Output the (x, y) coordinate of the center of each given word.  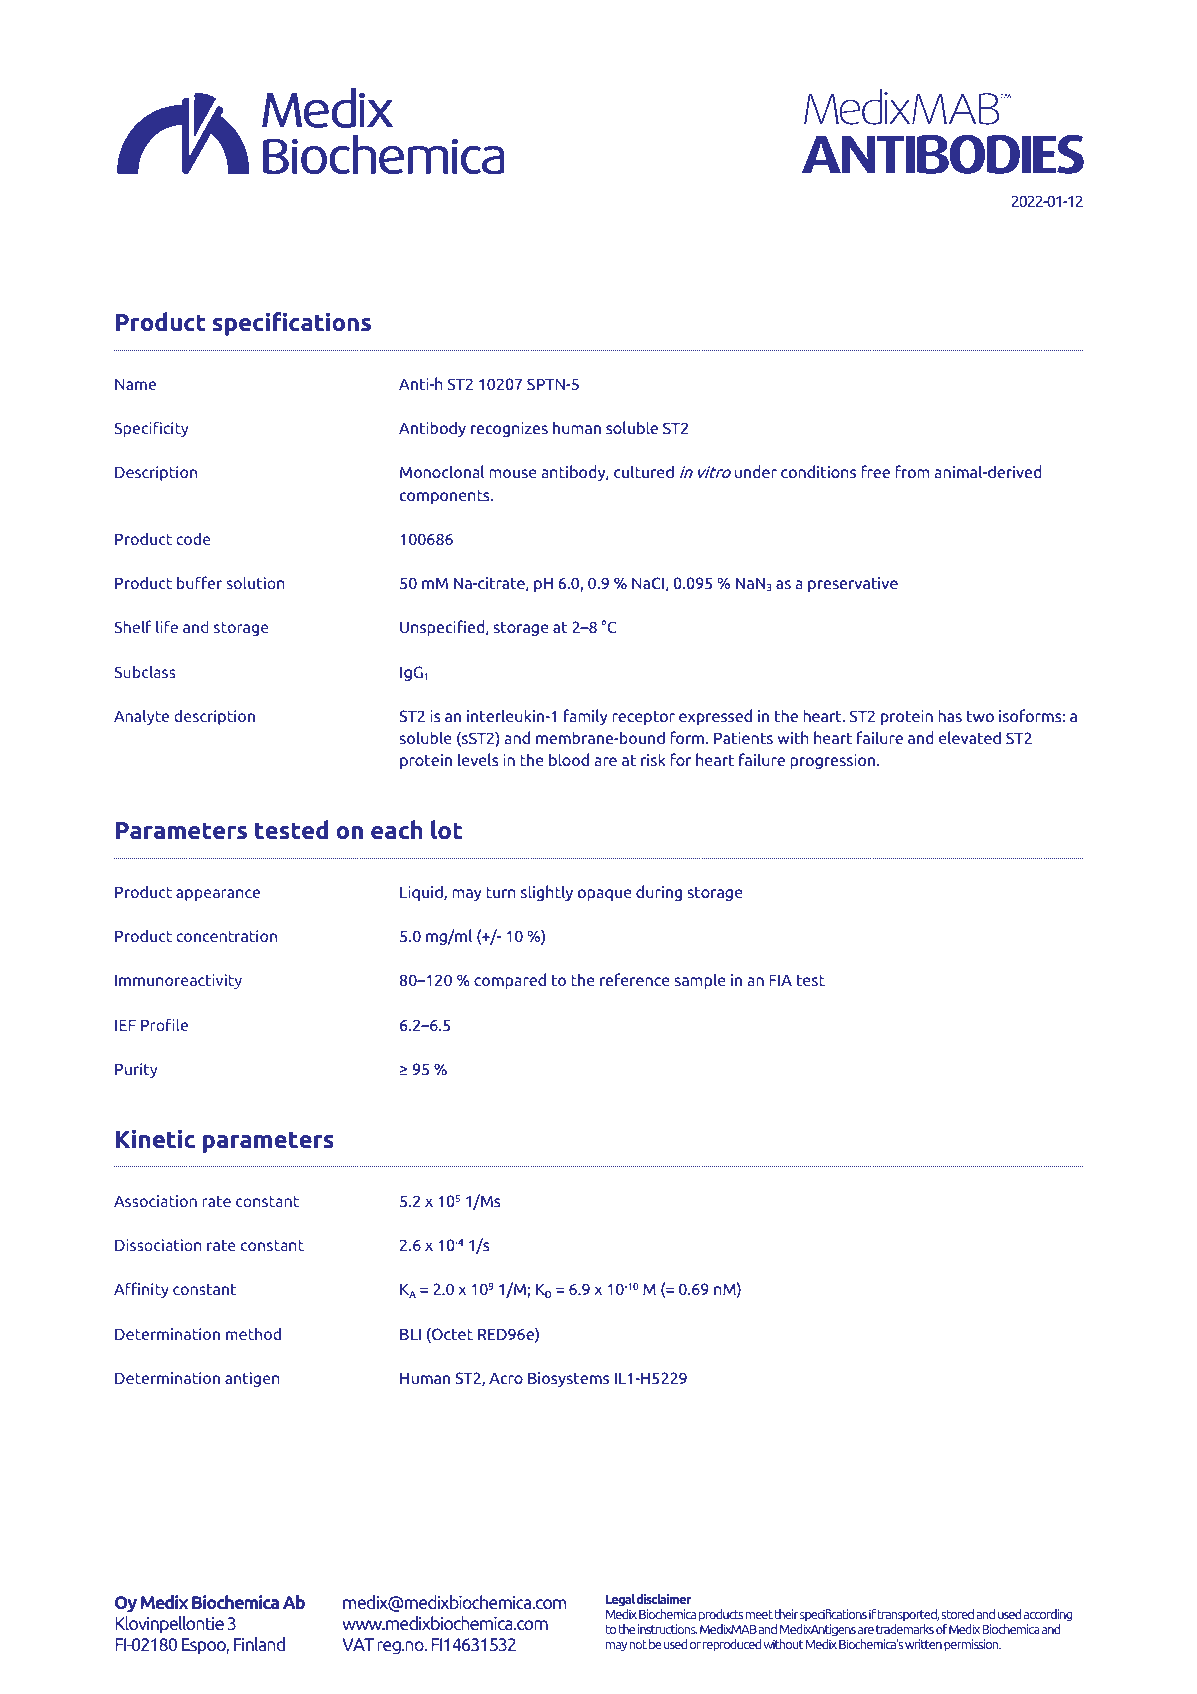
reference (635, 979)
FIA (780, 980)
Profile (164, 1024)
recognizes (509, 429)
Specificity (151, 429)
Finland (259, 1644)
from (912, 471)
